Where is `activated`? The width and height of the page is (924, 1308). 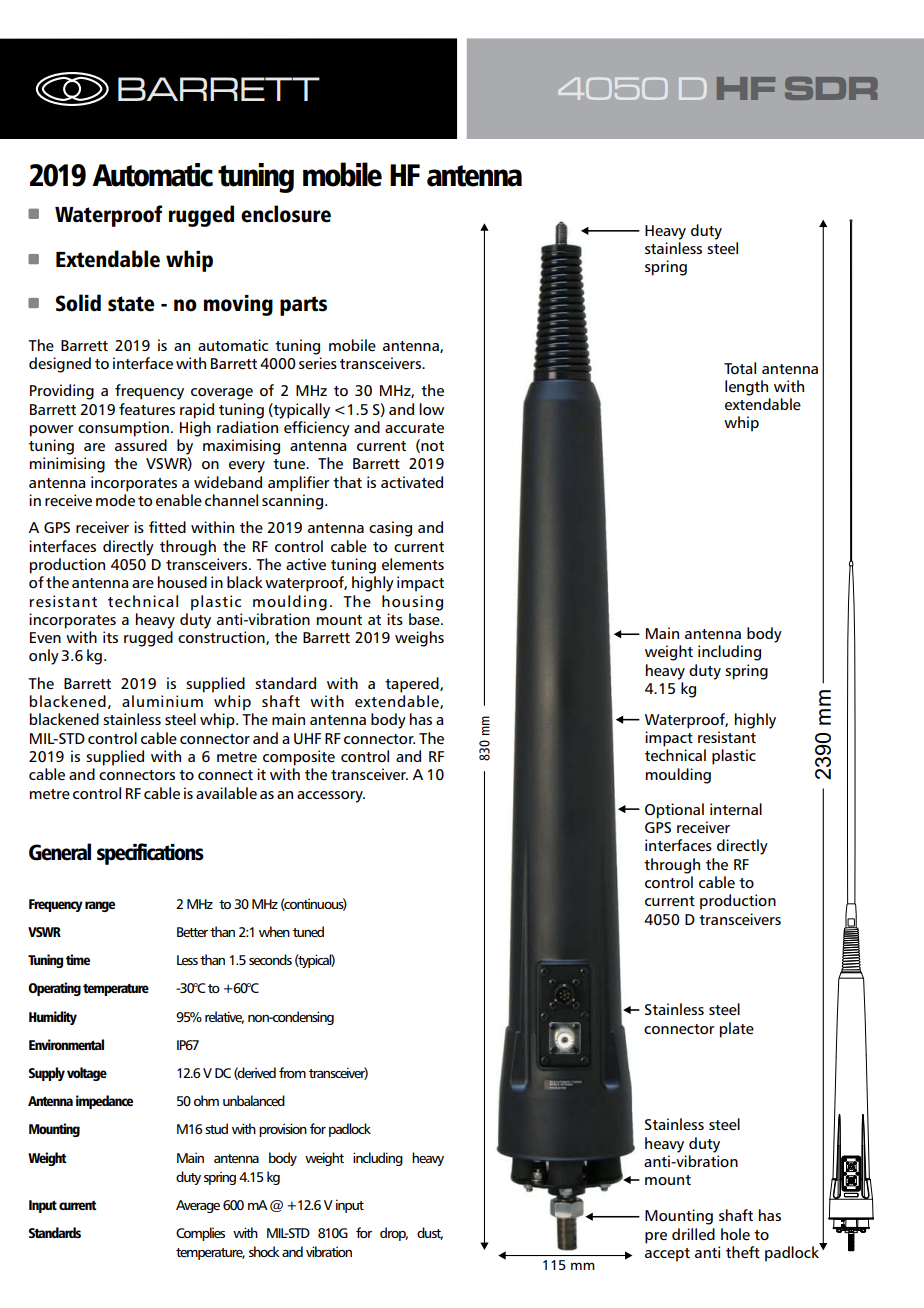
activated is located at coordinates (412, 482).
